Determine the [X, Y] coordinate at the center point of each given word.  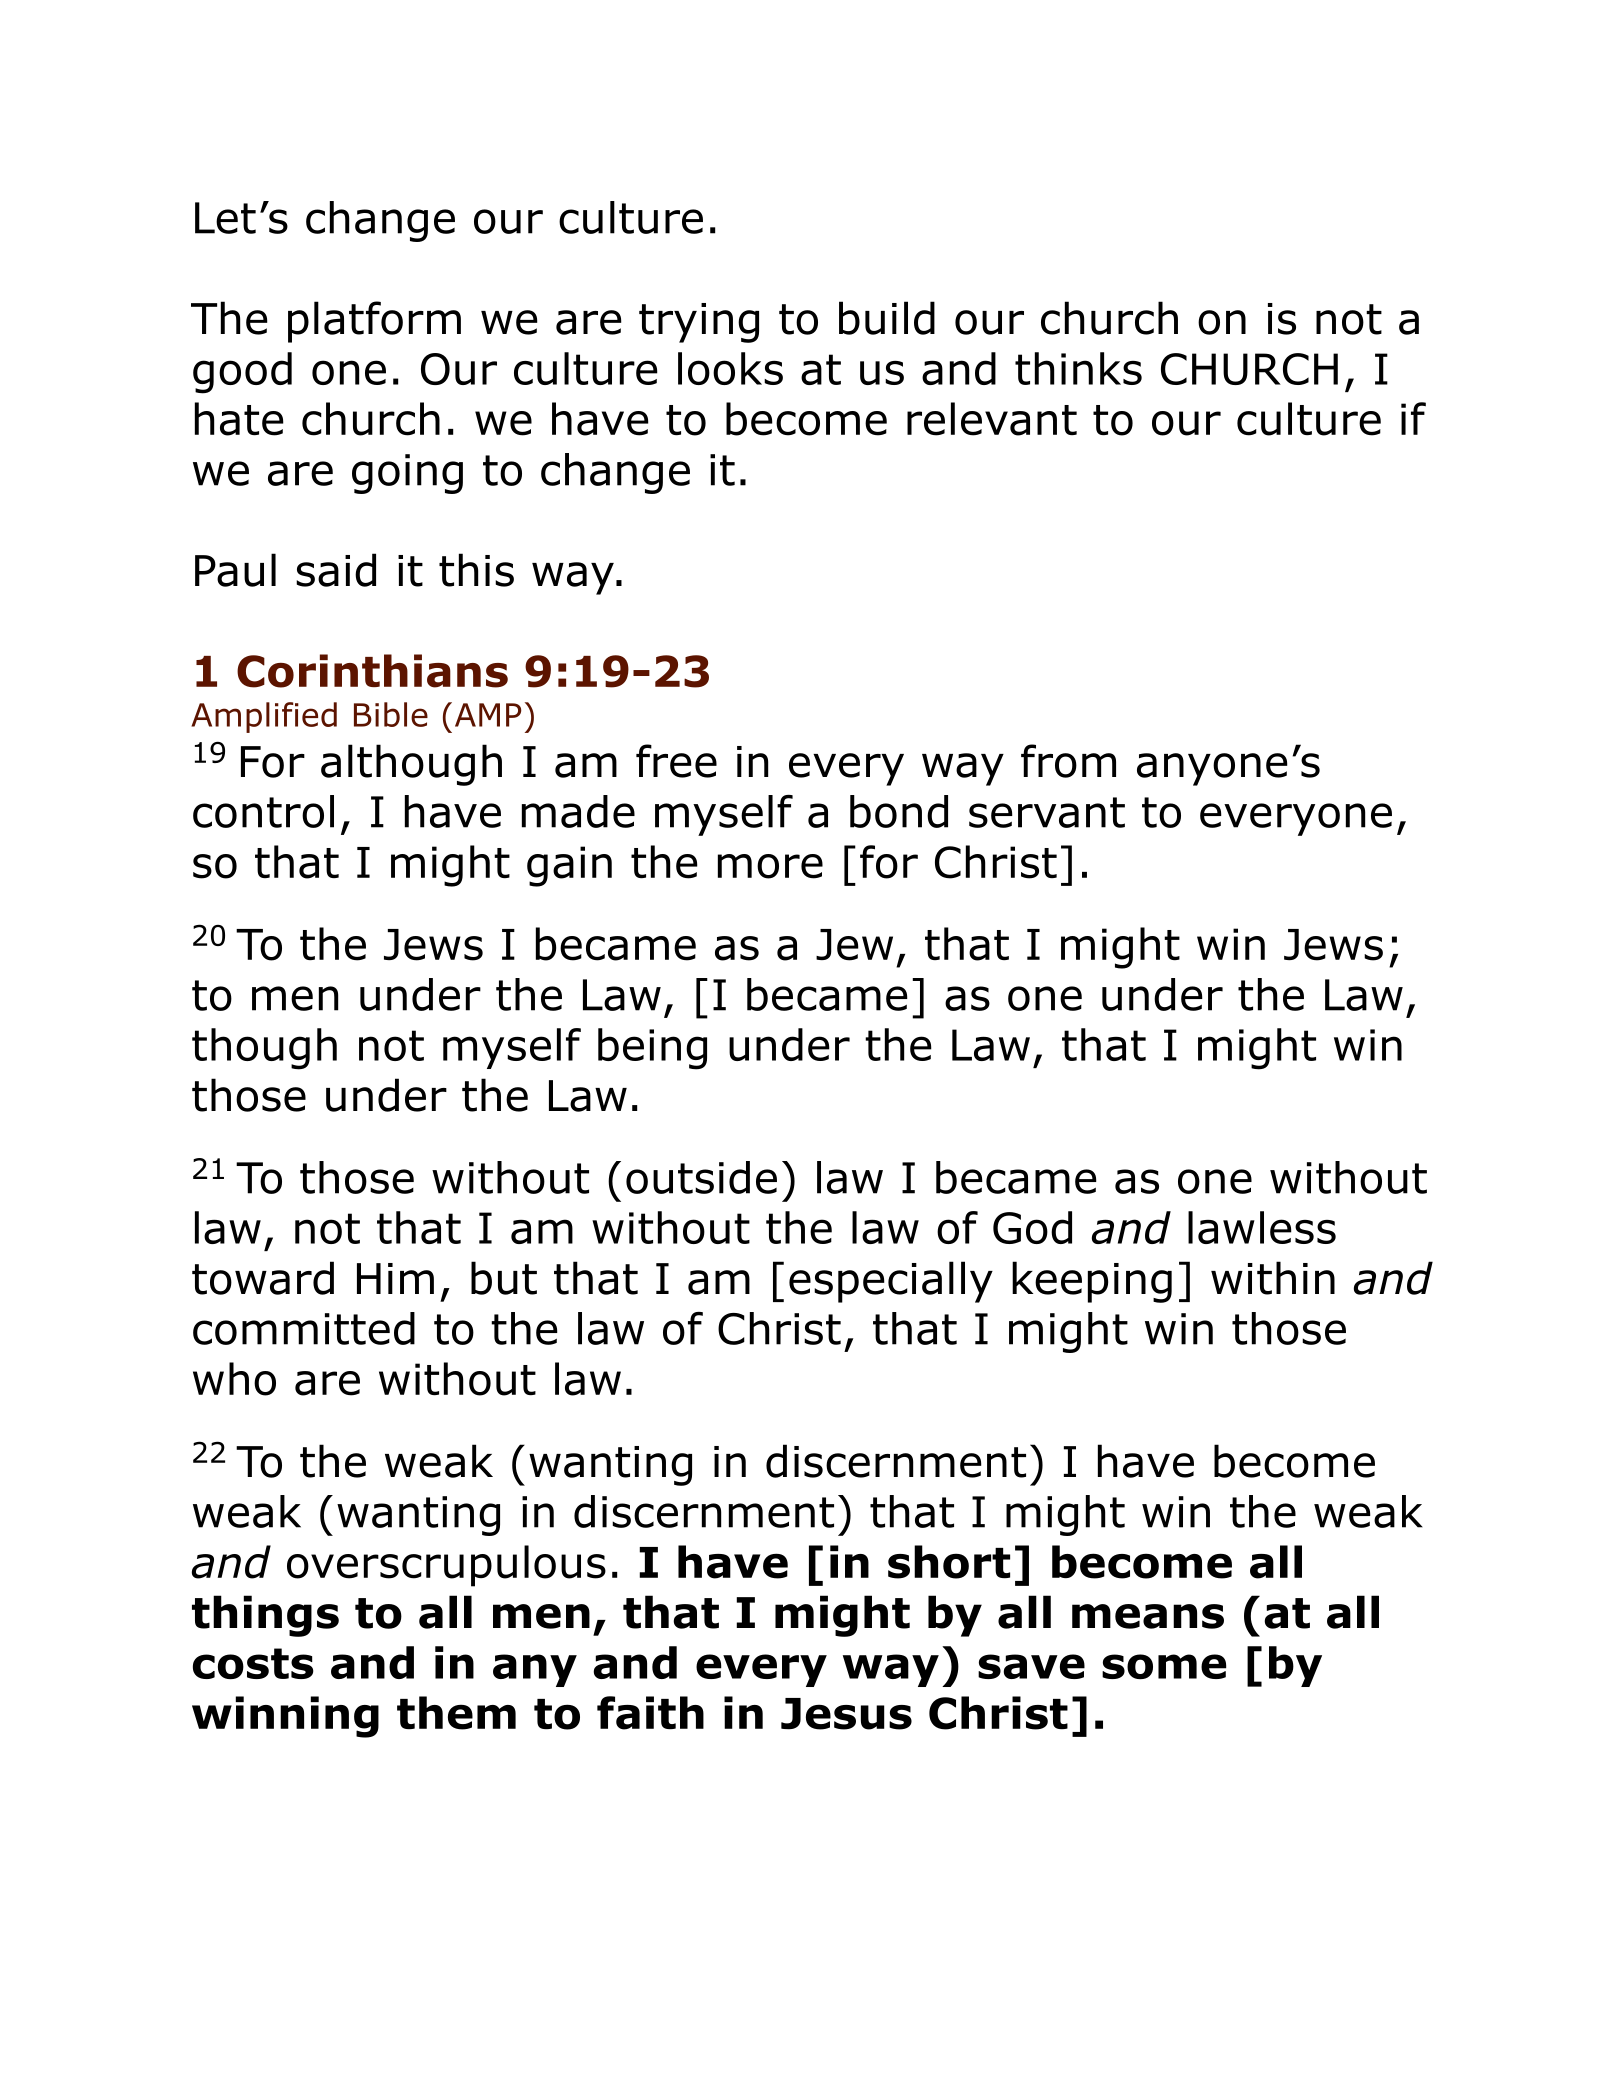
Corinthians [372, 671]
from [1068, 761]
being [652, 1049]
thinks [1078, 368]
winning [285, 1717]
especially [891, 1282]
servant [1047, 812]
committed [304, 1328]
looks [730, 368]
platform [374, 322]
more [770, 866]
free [676, 761]
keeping [1092, 1282]
